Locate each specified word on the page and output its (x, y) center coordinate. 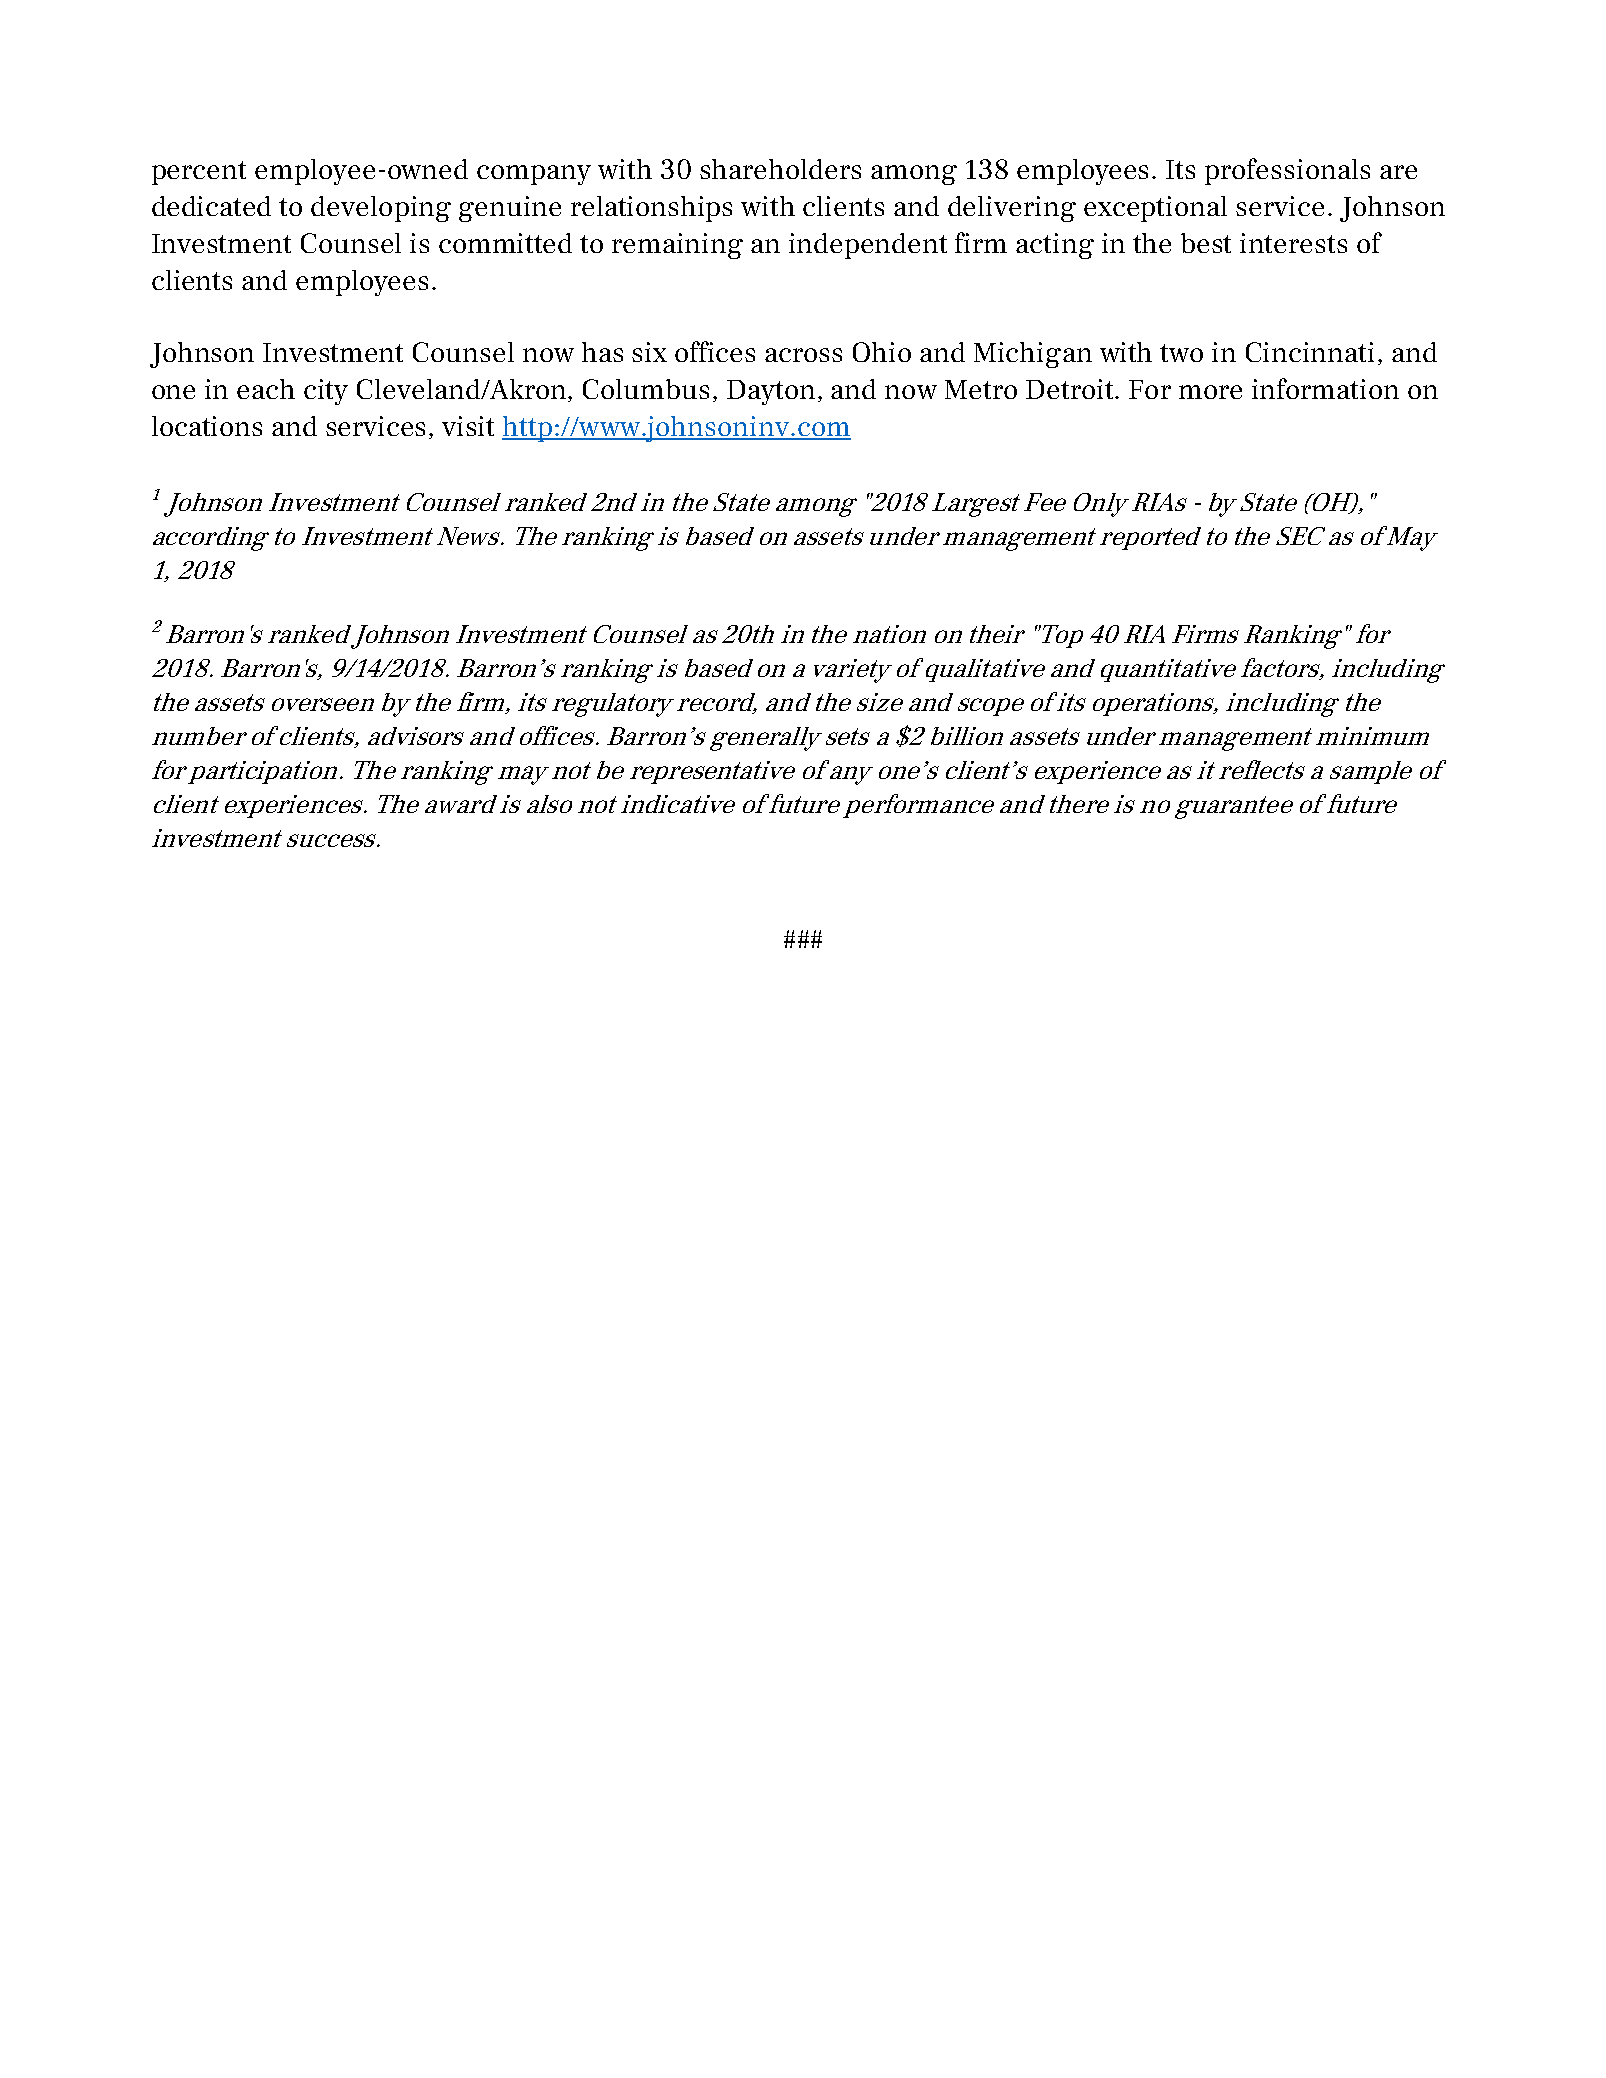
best (1206, 243)
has (602, 352)
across (803, 355)
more (1210, 392)
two (1181, 353)
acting (1055, 246)
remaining (677, 246)
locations (207, 426)
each (266, 389)
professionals (1287, 171)
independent (868, 246)
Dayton (771, 392)
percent (199, 173)
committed (505, 243)
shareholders (780, 169)
